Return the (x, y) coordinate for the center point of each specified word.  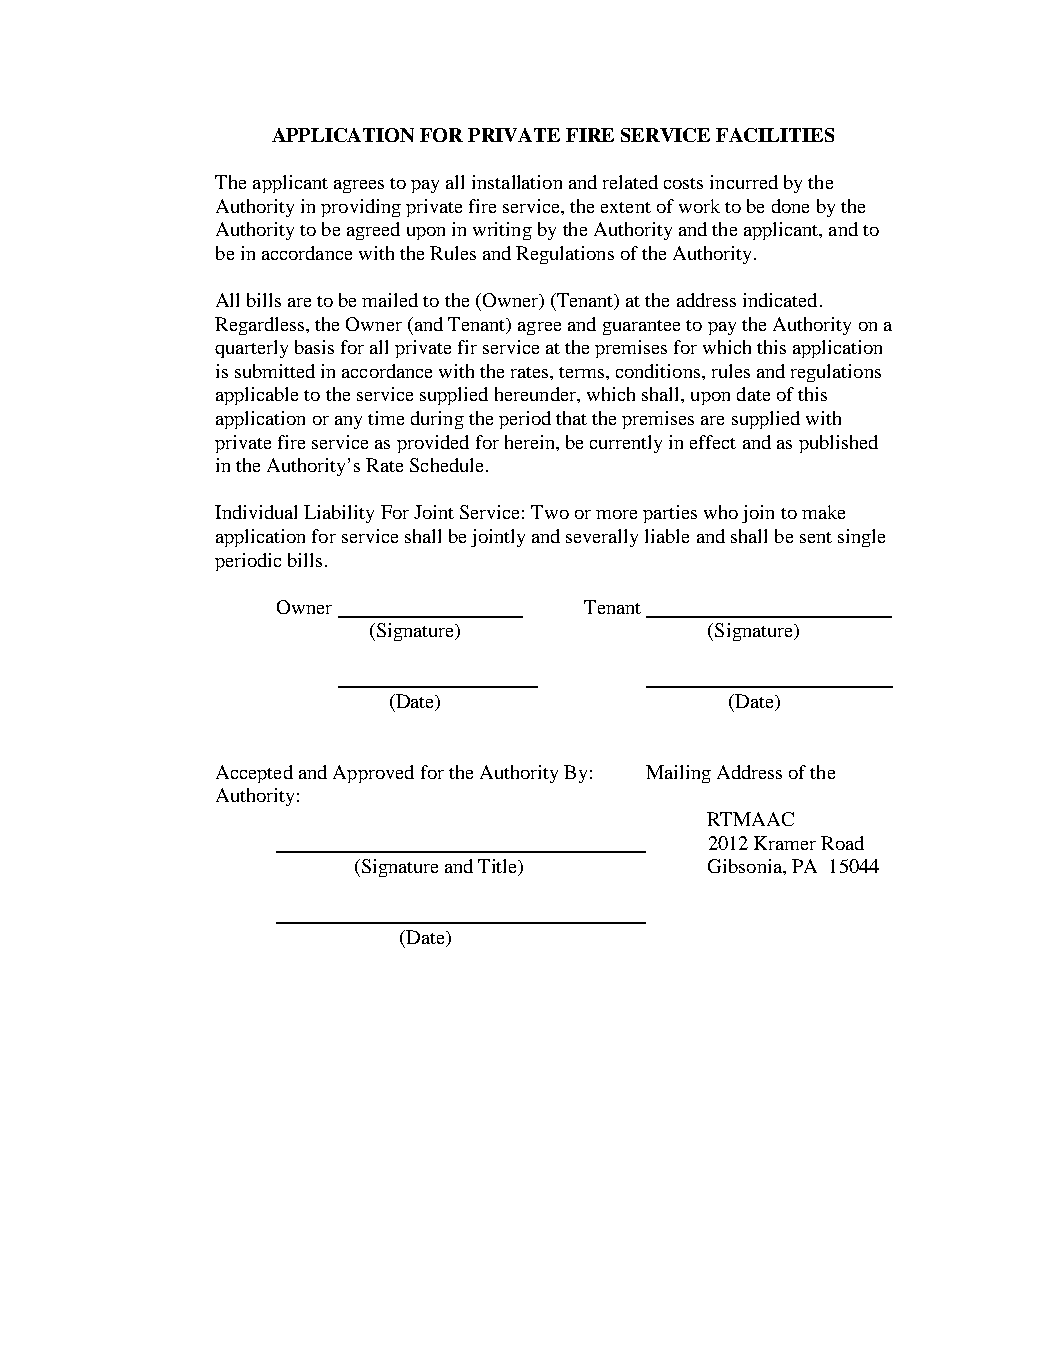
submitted (275, 371)
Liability (339, 514)
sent (816, 537)
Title (499, 867)
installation (517, 182)
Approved (373, 774)
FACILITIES (775, 135)
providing (361, 208)
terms (583, 372)
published (838, 444)
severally (602, 538)
